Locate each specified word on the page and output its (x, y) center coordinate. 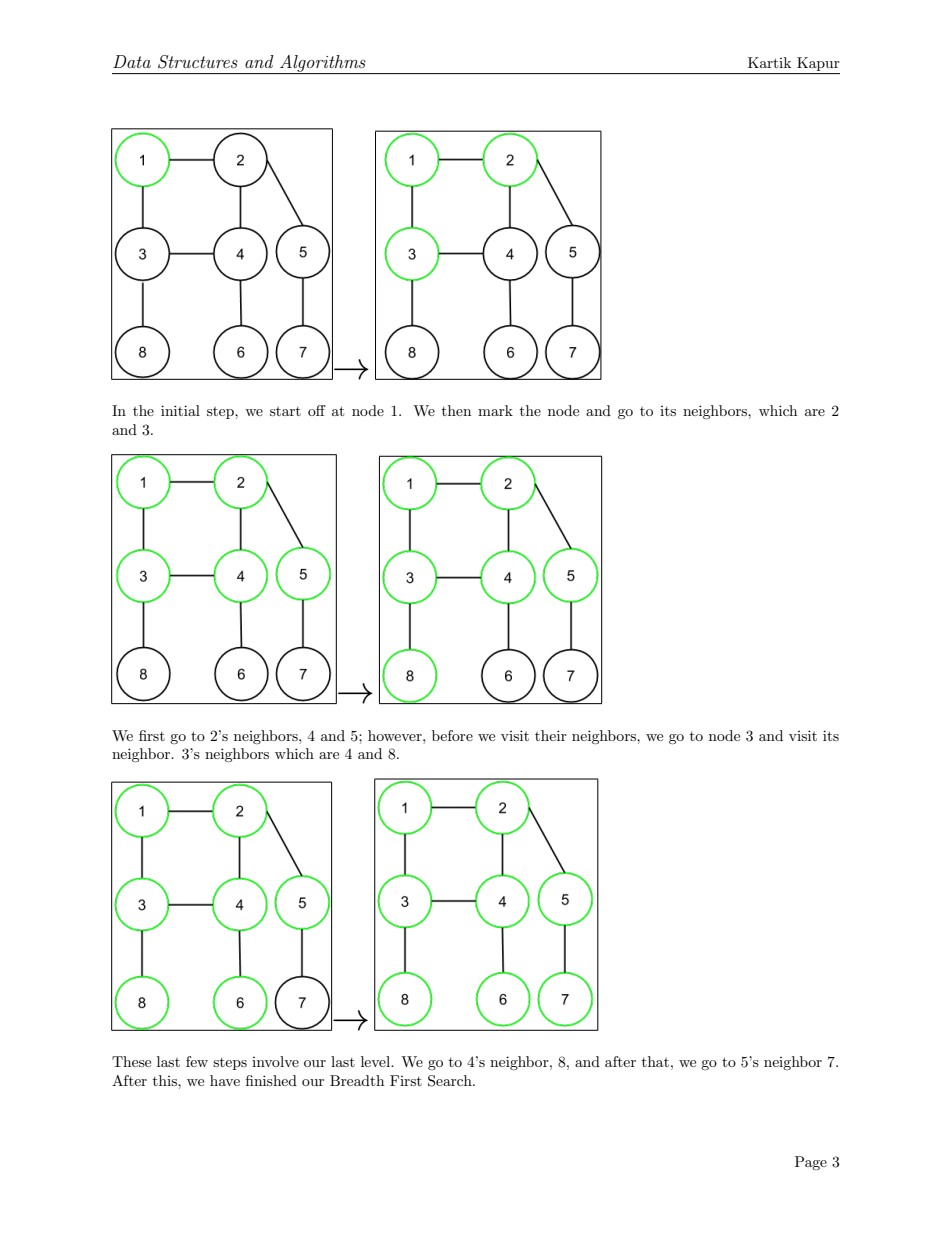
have (225, 1080)
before (452, 735)
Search (451, 1081)
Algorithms (323, 64)
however (396, 735)
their (551, 735)
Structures (198, 62)
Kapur (818, 64)
